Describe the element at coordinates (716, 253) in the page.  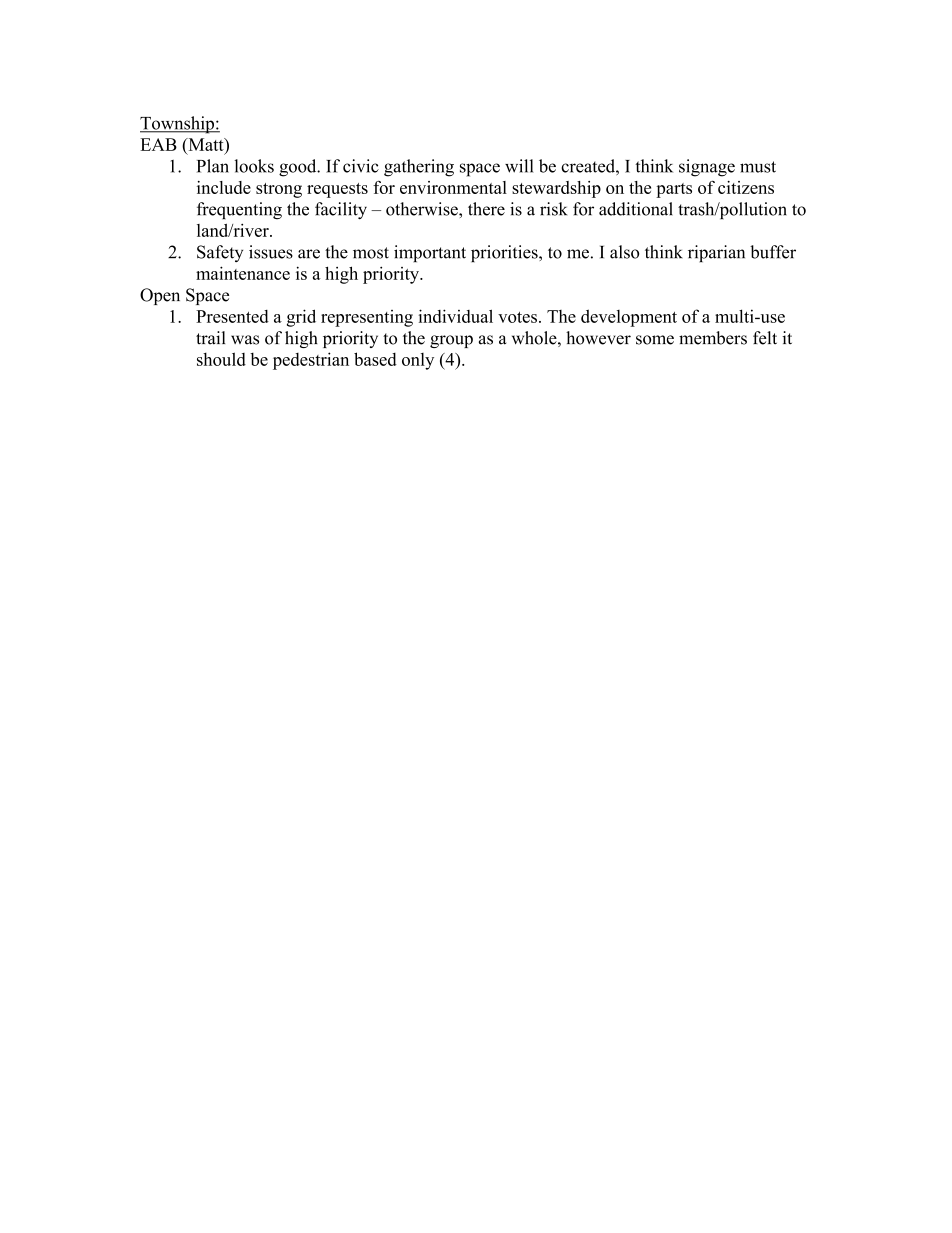
I see `riparian` at that location.
